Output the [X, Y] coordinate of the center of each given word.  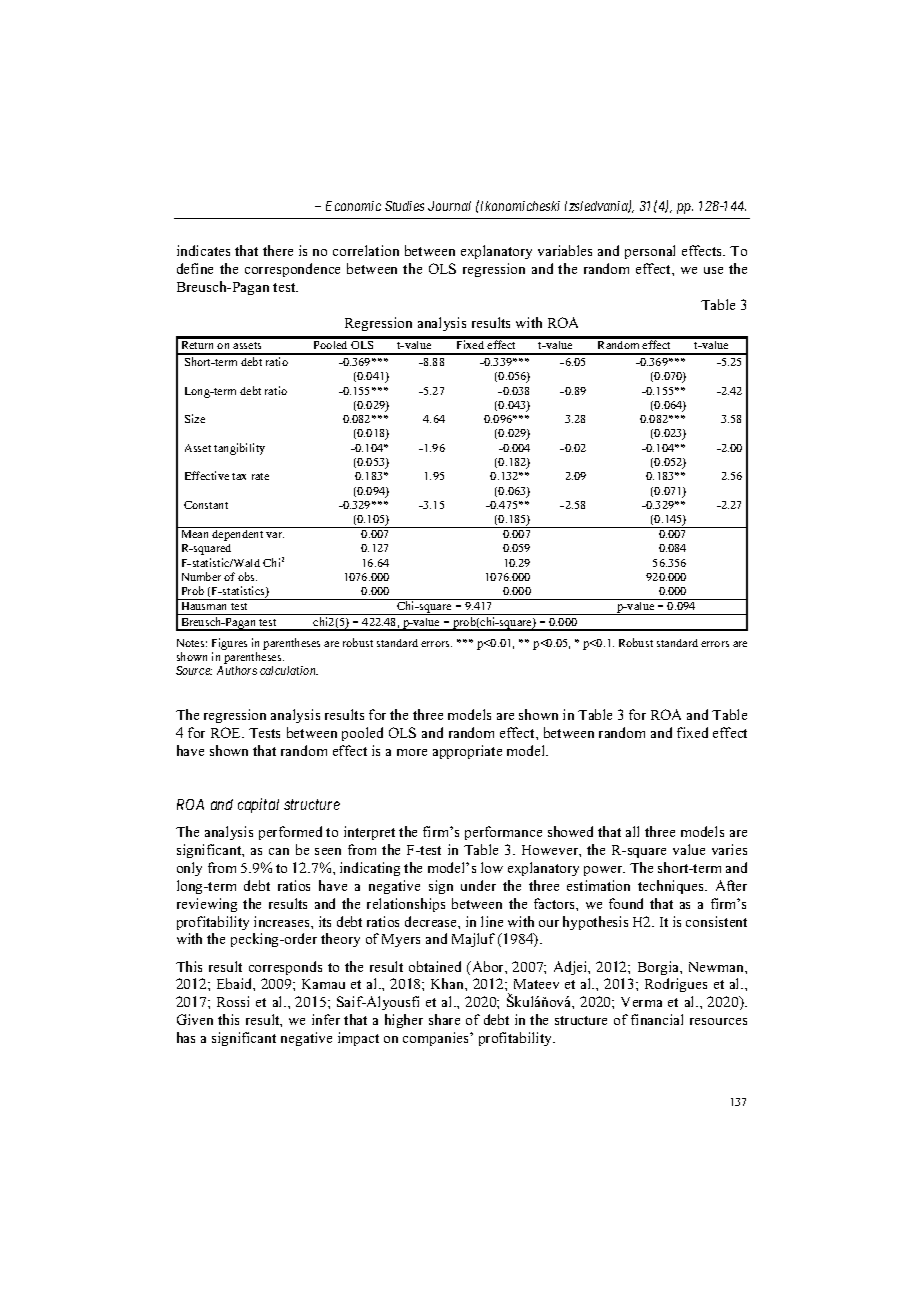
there [278, 250]
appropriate [467, 752]
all [632, 831]
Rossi [233, 1001]
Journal [449, 206]
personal [650, 252]
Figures [229, 644]
